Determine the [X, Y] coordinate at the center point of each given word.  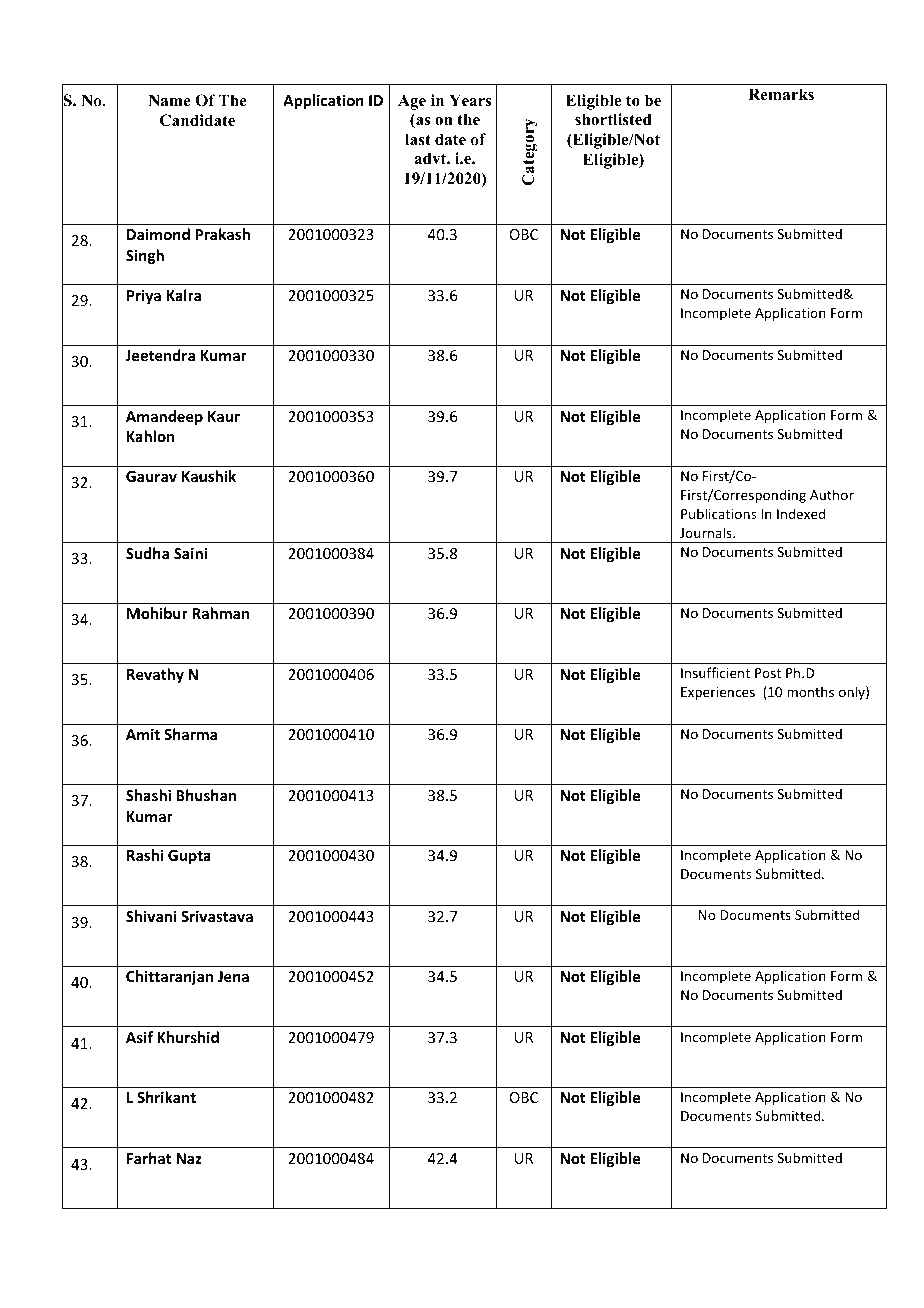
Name [169, 100]
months [810, 691]
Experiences [718, 693]
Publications [718, 513]
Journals [707, 532]
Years [470, 100]
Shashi [148, 795]
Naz [189, 1158]
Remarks [781, 94]
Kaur [224, 416]
